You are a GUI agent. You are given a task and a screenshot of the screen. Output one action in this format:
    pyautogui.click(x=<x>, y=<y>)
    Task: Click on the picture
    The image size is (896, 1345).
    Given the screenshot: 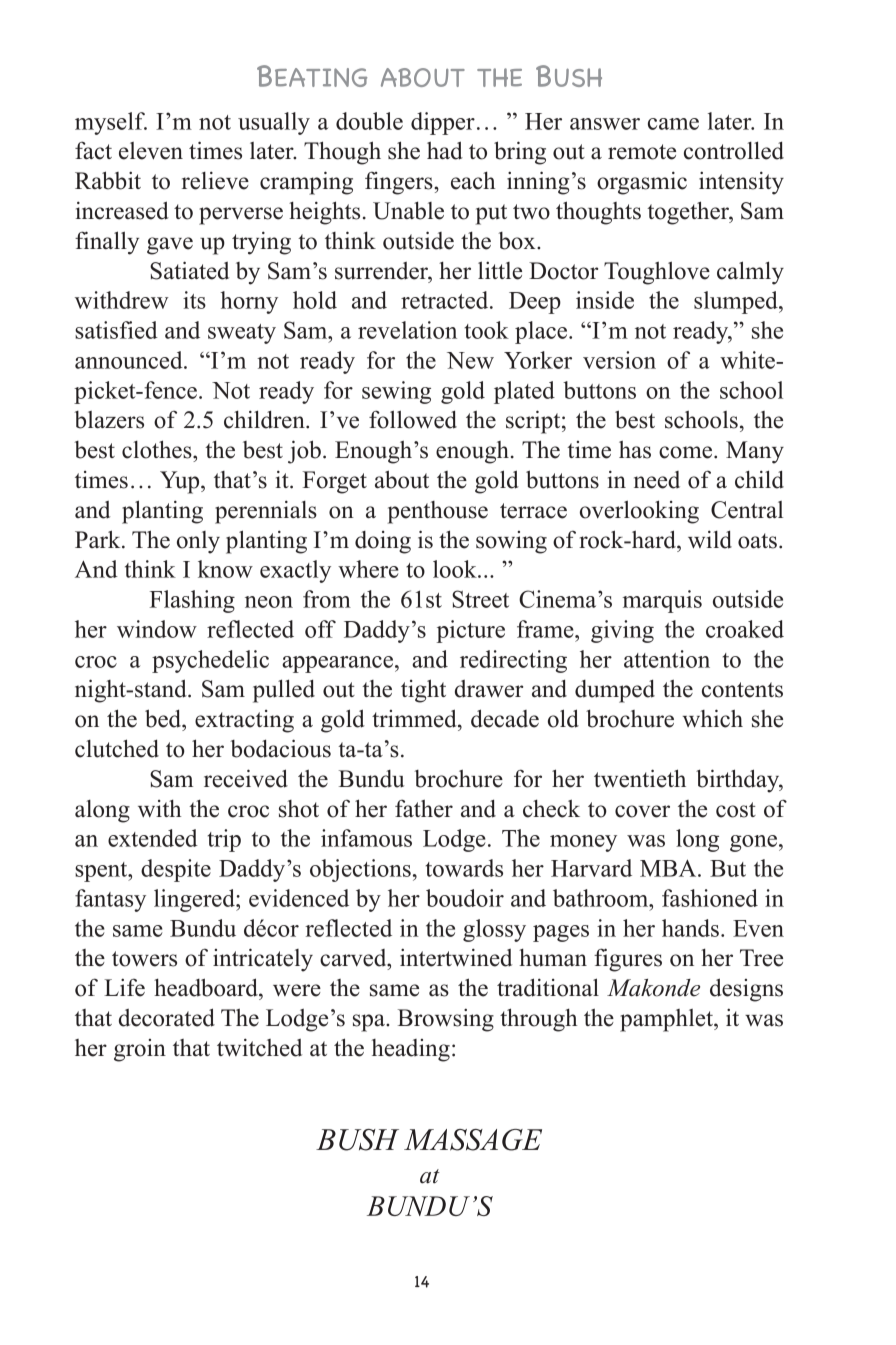 What is the action you would take?
    pyautogui.click(x=471, y=631)
